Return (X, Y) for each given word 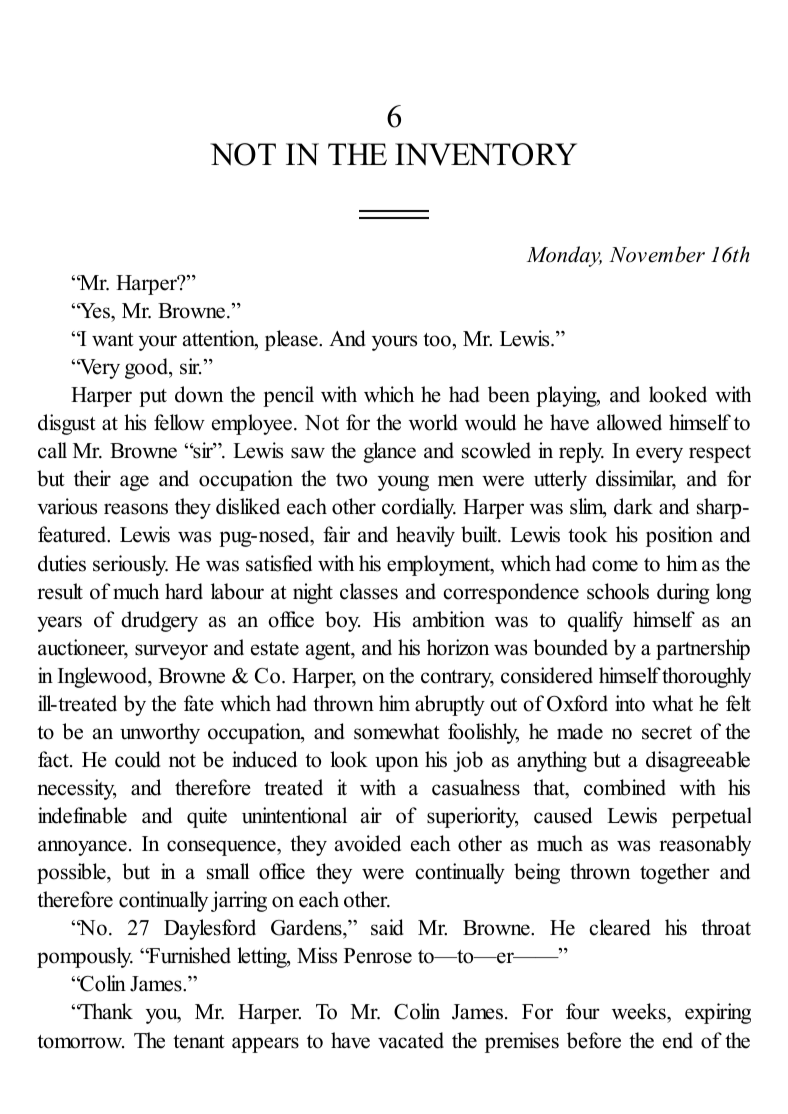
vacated (411, 1040)
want (113, 339)
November (657, 254)
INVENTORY (486, 154)
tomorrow (80, 1042)
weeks (640, 1013)
